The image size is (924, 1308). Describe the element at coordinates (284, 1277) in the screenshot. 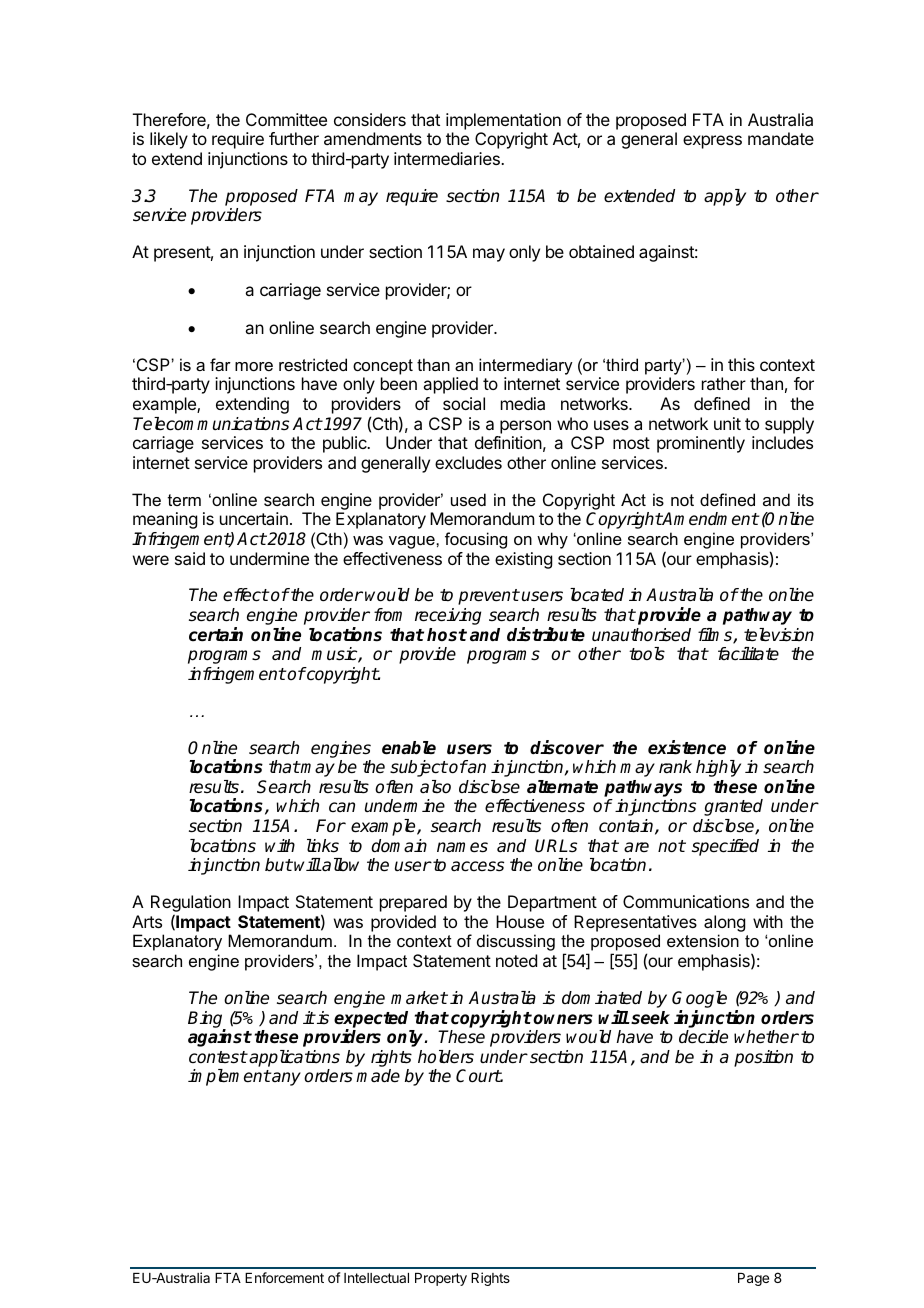

I see `Enforcement` at that location.
